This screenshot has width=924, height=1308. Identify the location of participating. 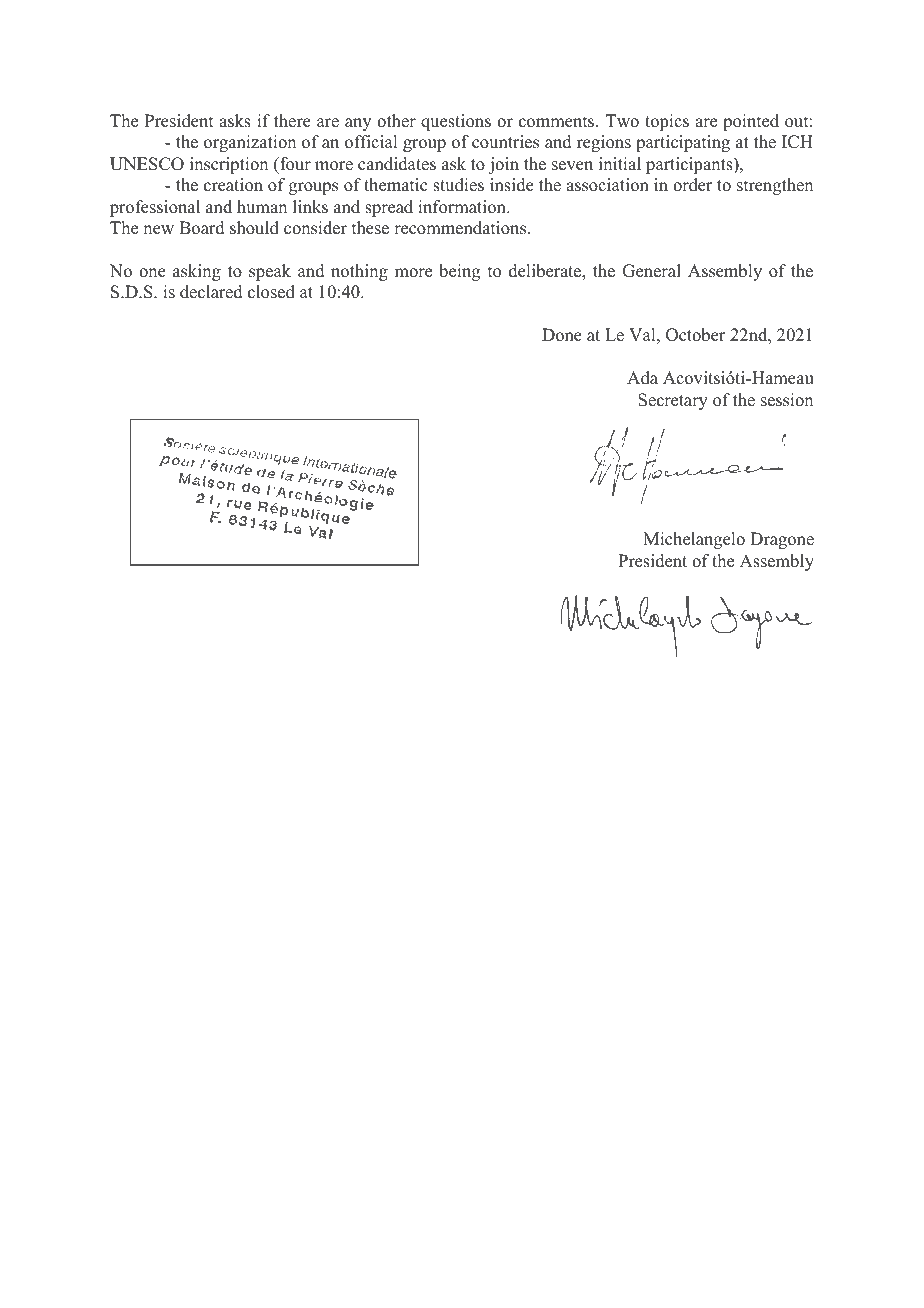
(683, 143).
